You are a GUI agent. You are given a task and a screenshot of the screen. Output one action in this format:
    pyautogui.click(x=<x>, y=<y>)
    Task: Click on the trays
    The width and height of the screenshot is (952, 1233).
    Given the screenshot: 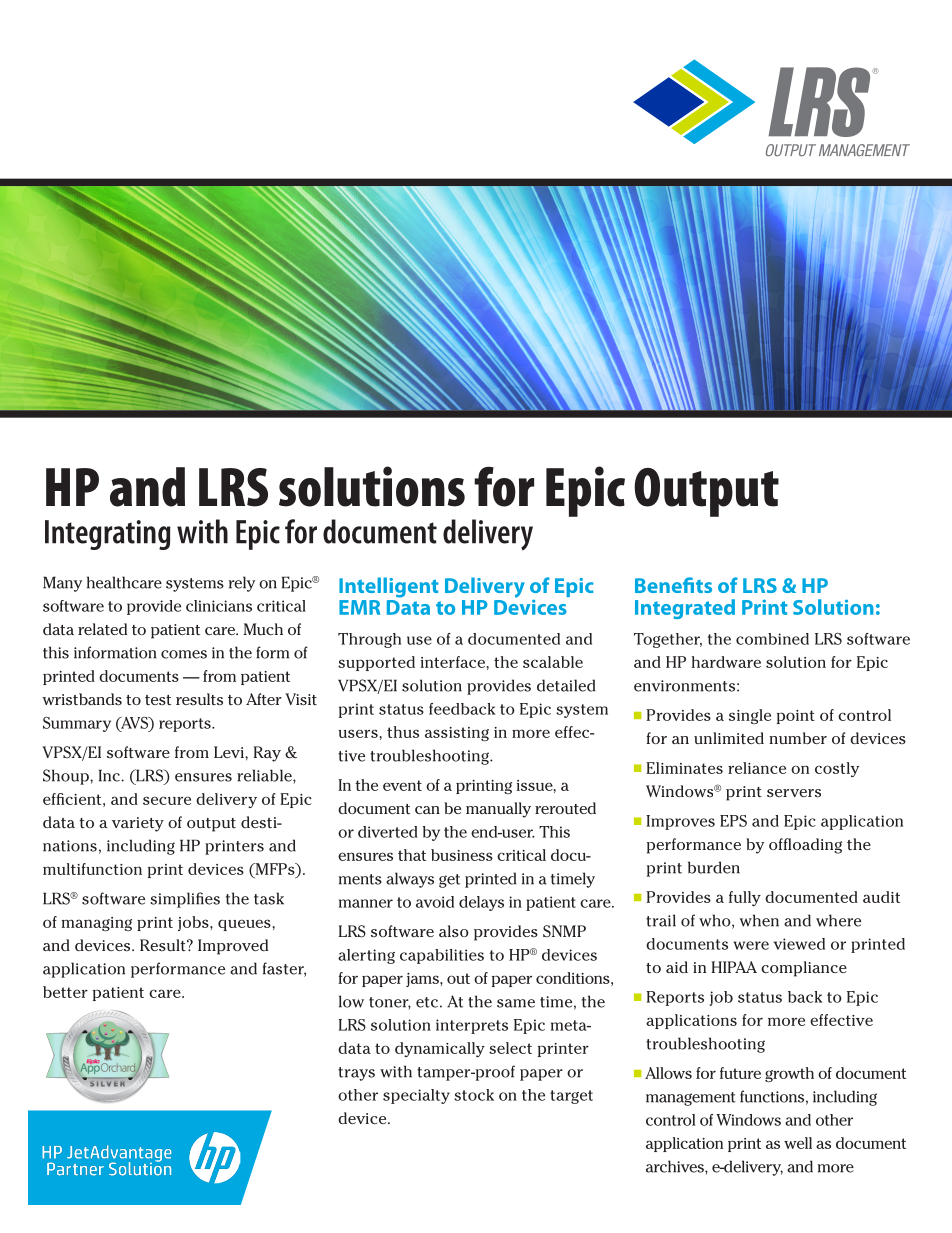 What is the action you would take?
    pyautogui.click(x=356, y=1074)
